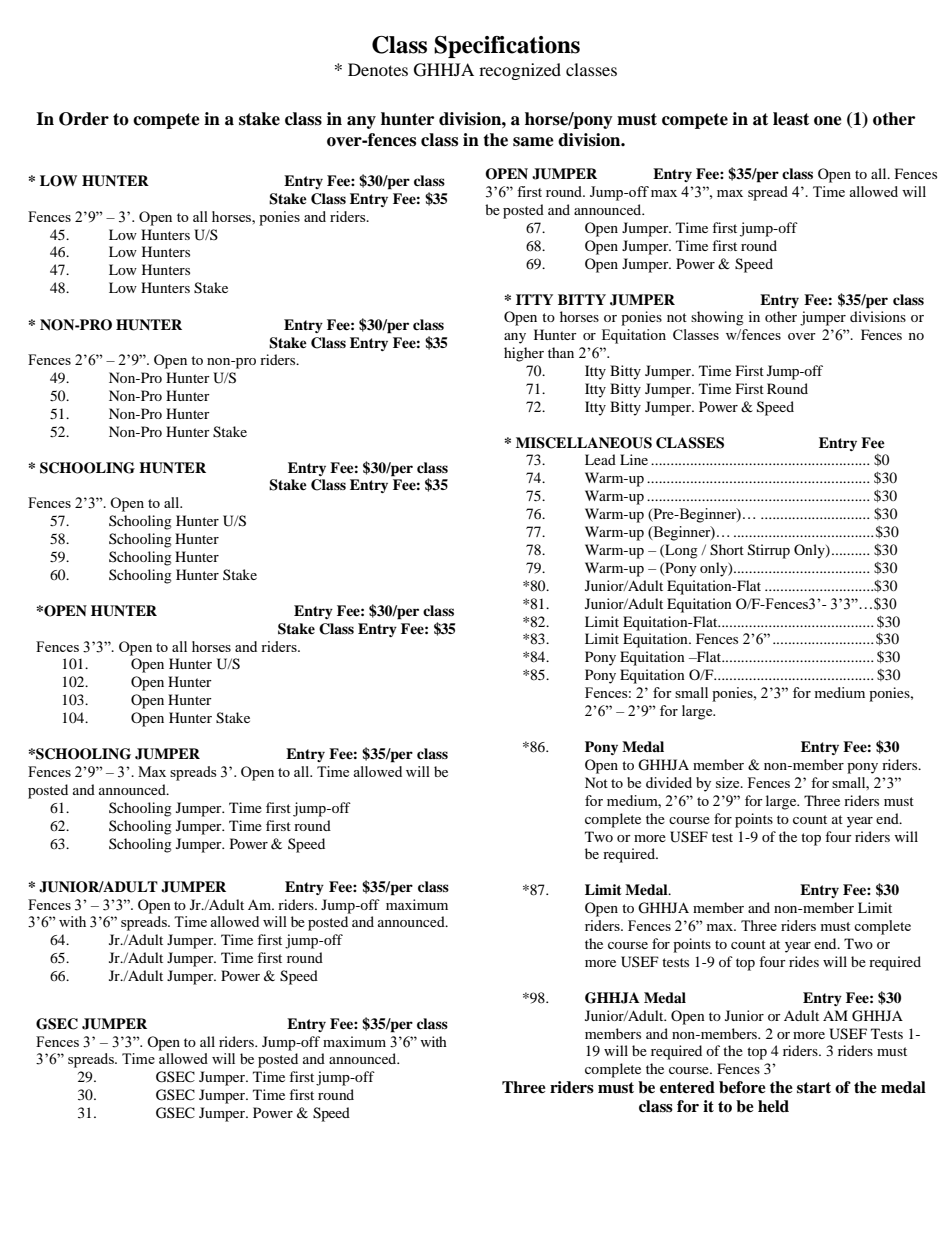 The width and height of the document is (952, 1233). I want to click on entered, so click(687, 1087).
